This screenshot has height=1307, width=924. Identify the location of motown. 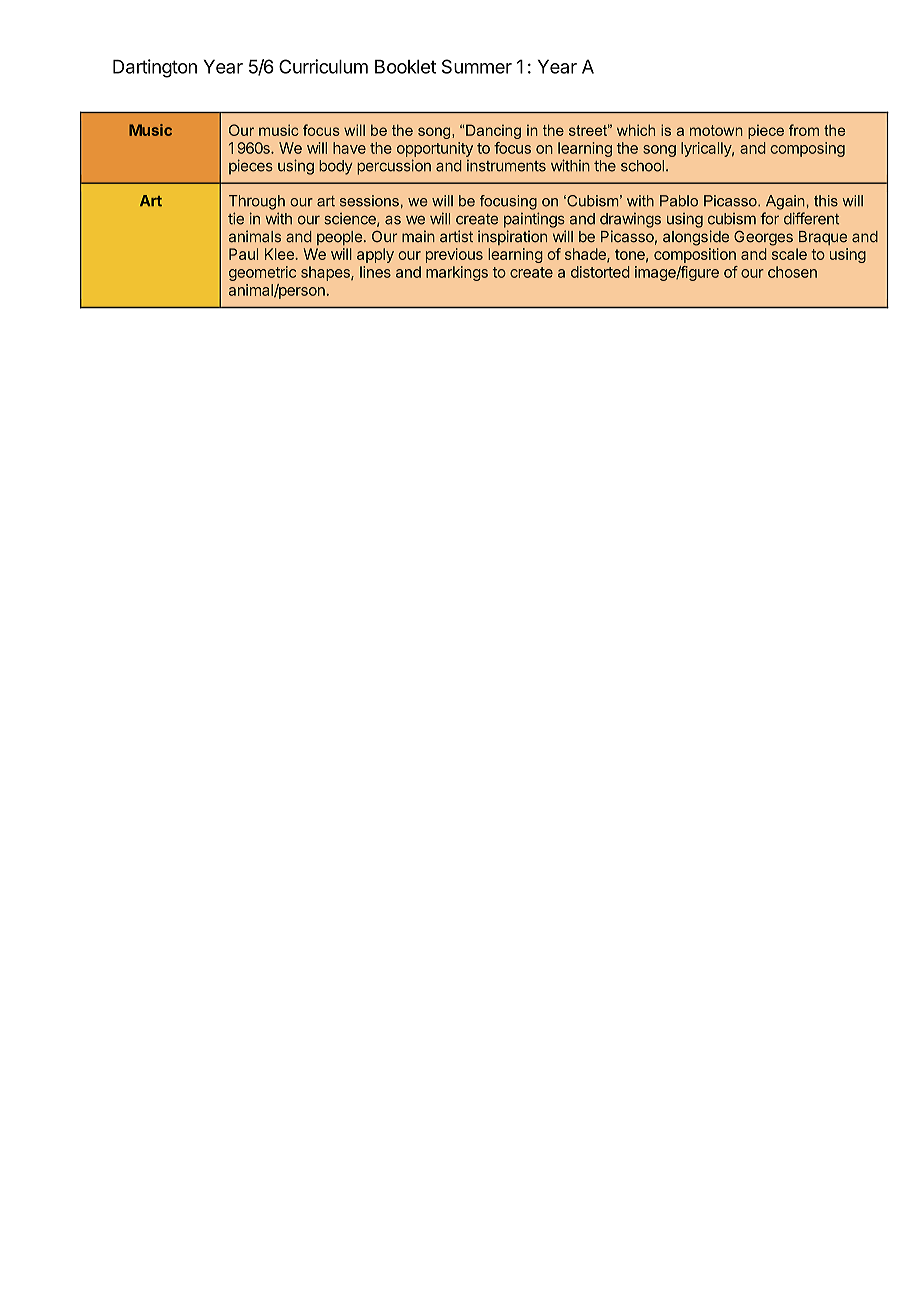
(716, 130).
